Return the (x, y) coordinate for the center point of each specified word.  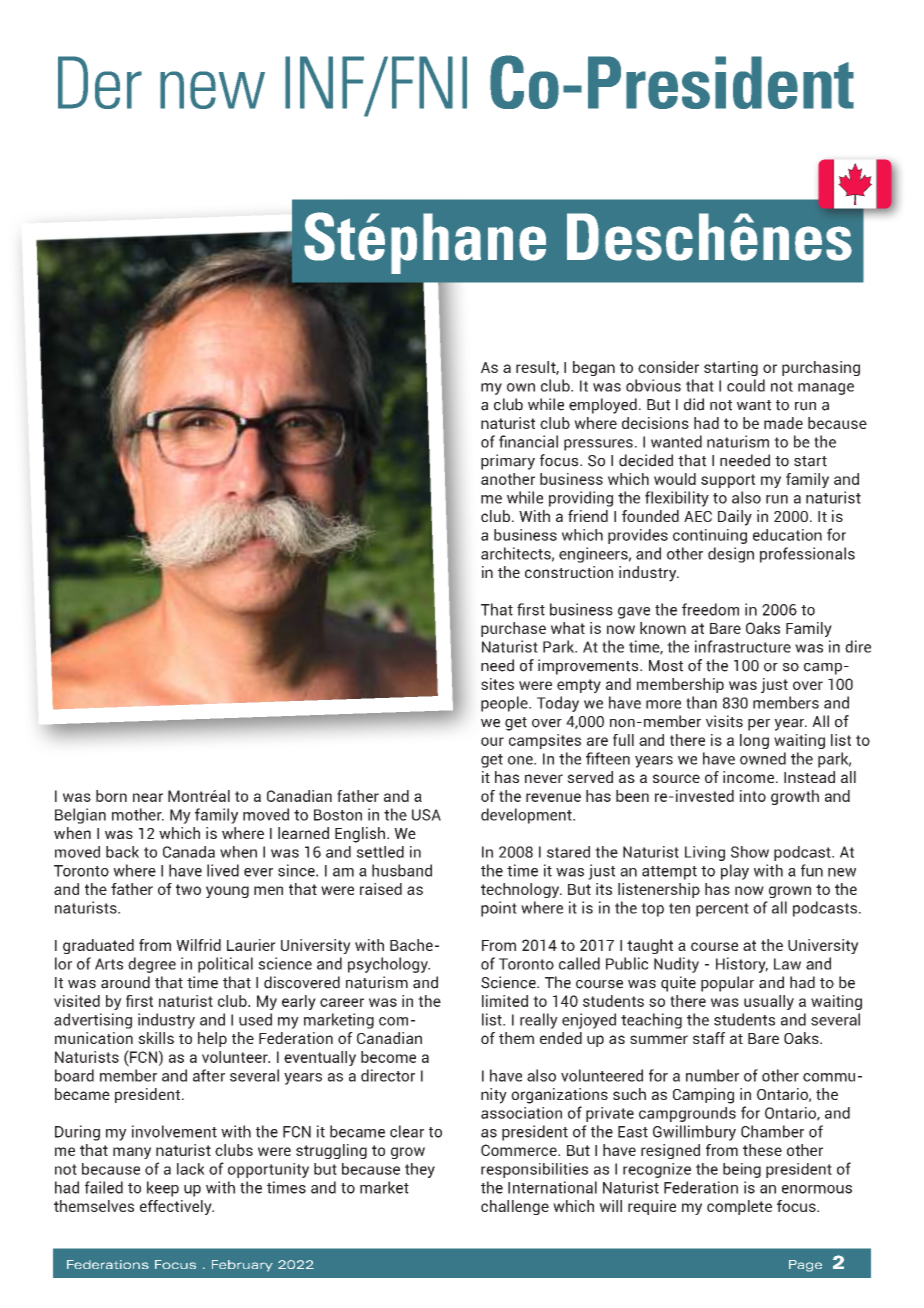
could (746, 385)
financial (528, 441)
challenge (515, 1207)
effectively (177, 1207)
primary (508, 462)
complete (739, 1207)
